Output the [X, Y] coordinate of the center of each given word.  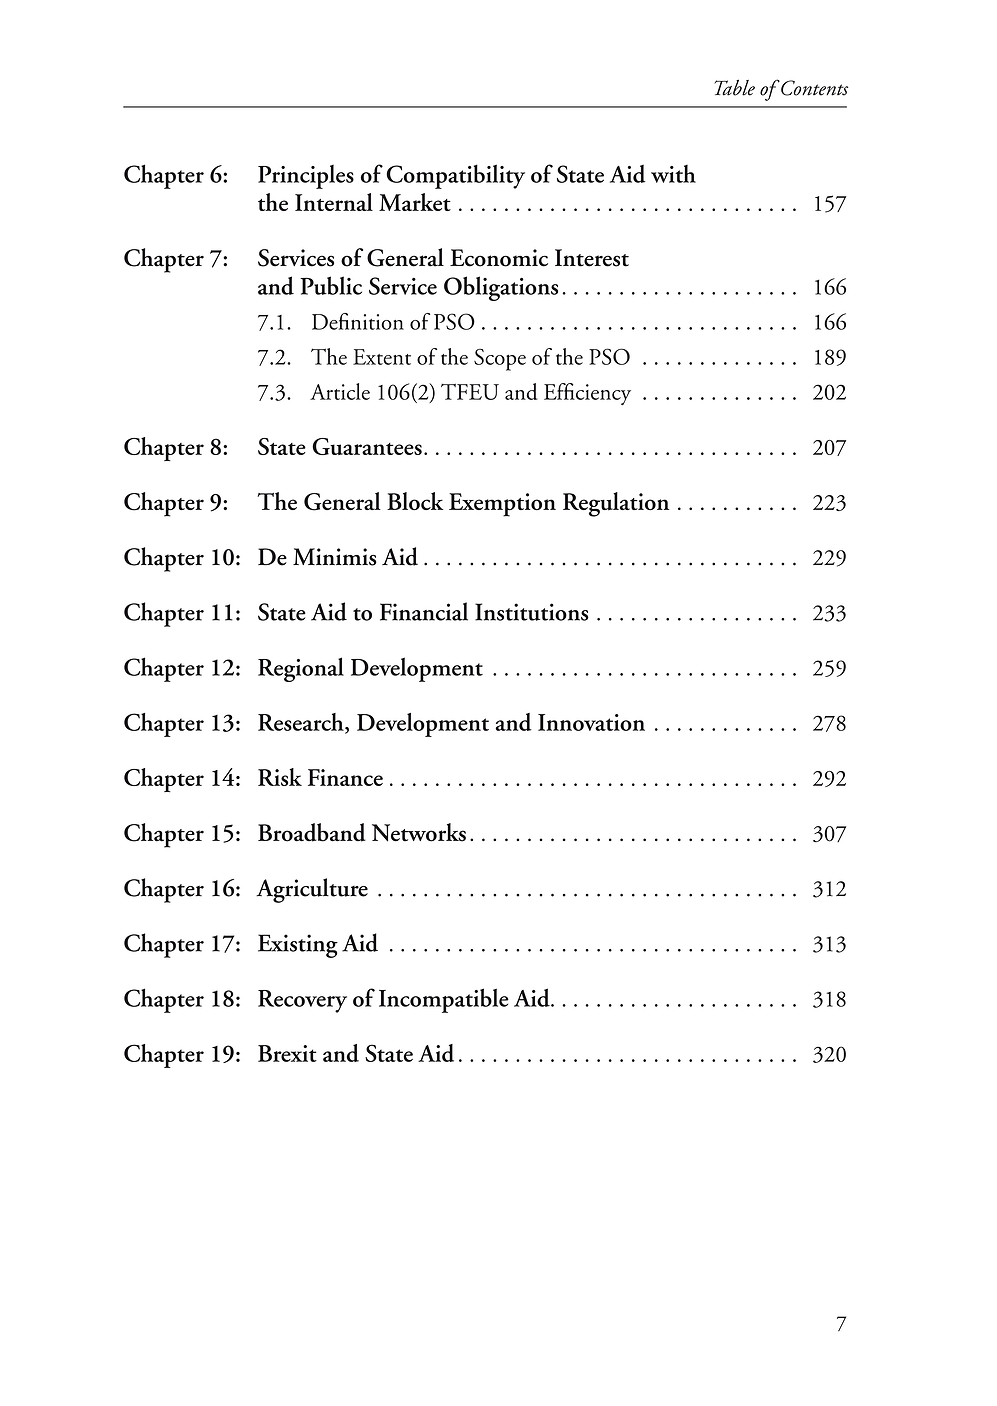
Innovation [591, 722]
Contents [813, 88]
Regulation [616, 504]
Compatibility [455, 176]
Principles [306, 177]
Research [302, 723]
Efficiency [587, 394]
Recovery [302, 1001]
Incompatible [444, 1000]
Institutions [532, 612]
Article [340, 391]
